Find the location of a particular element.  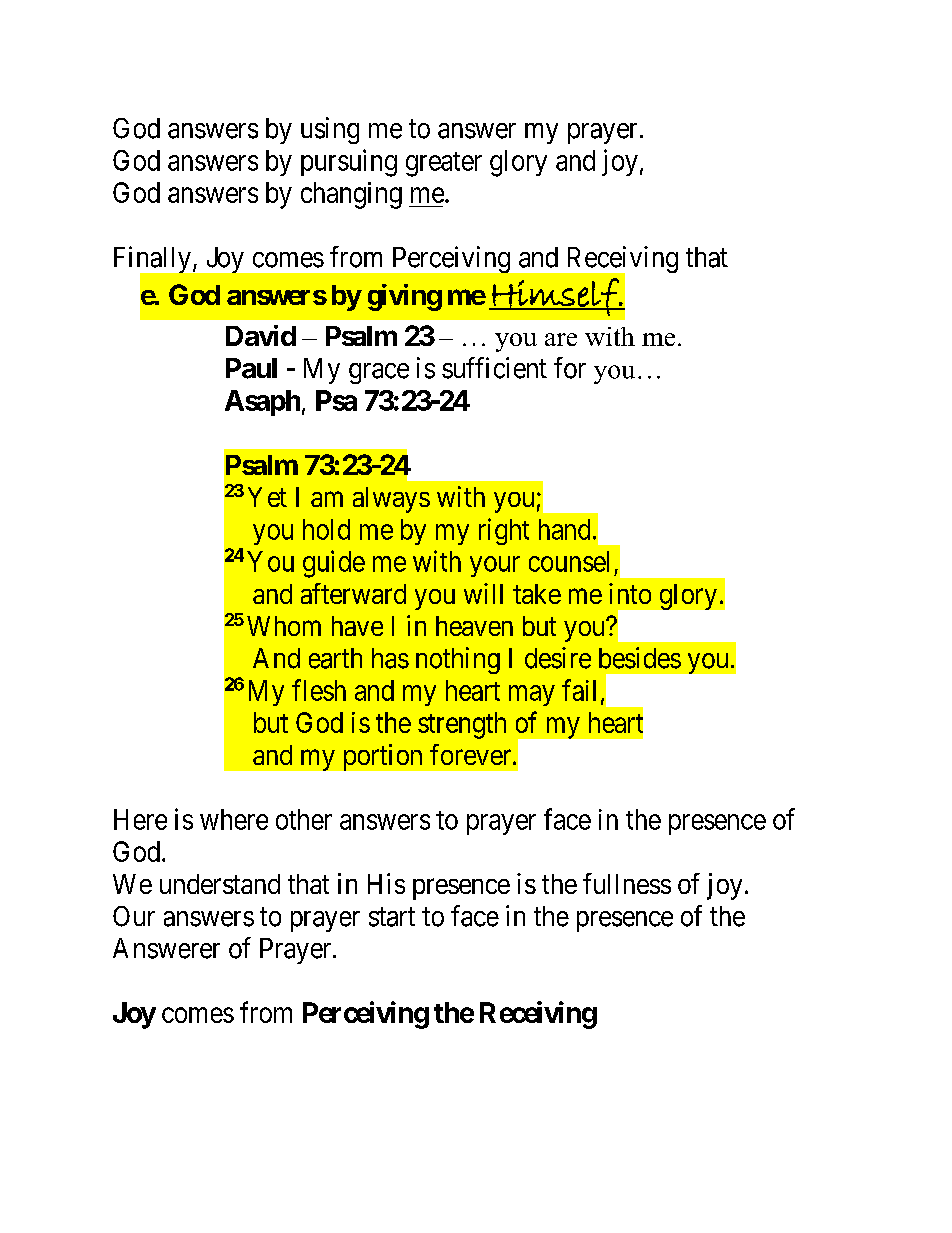

Asaph is located at coordinates (262, 403).
